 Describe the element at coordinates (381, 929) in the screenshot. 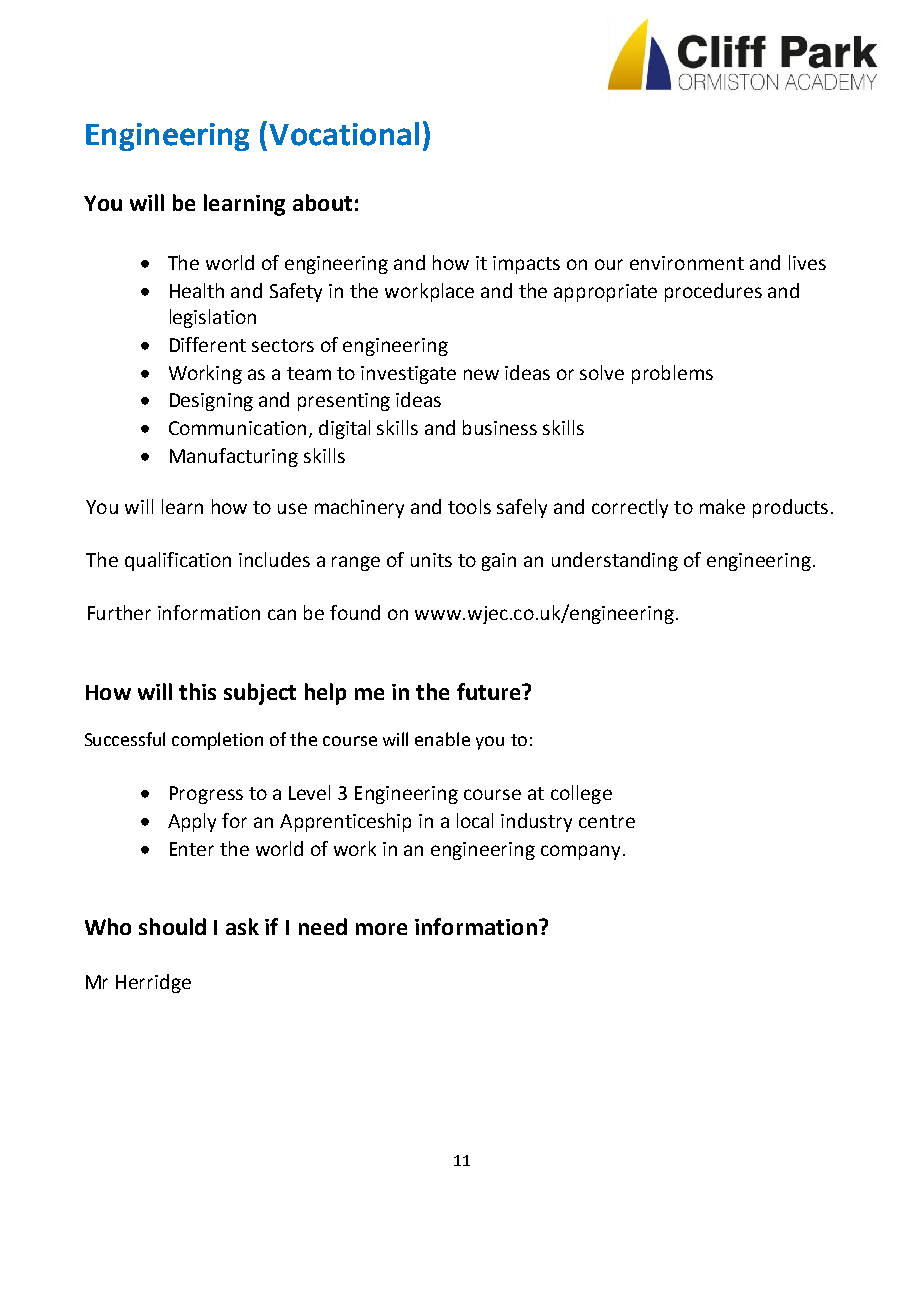

I see `more` at that location.
